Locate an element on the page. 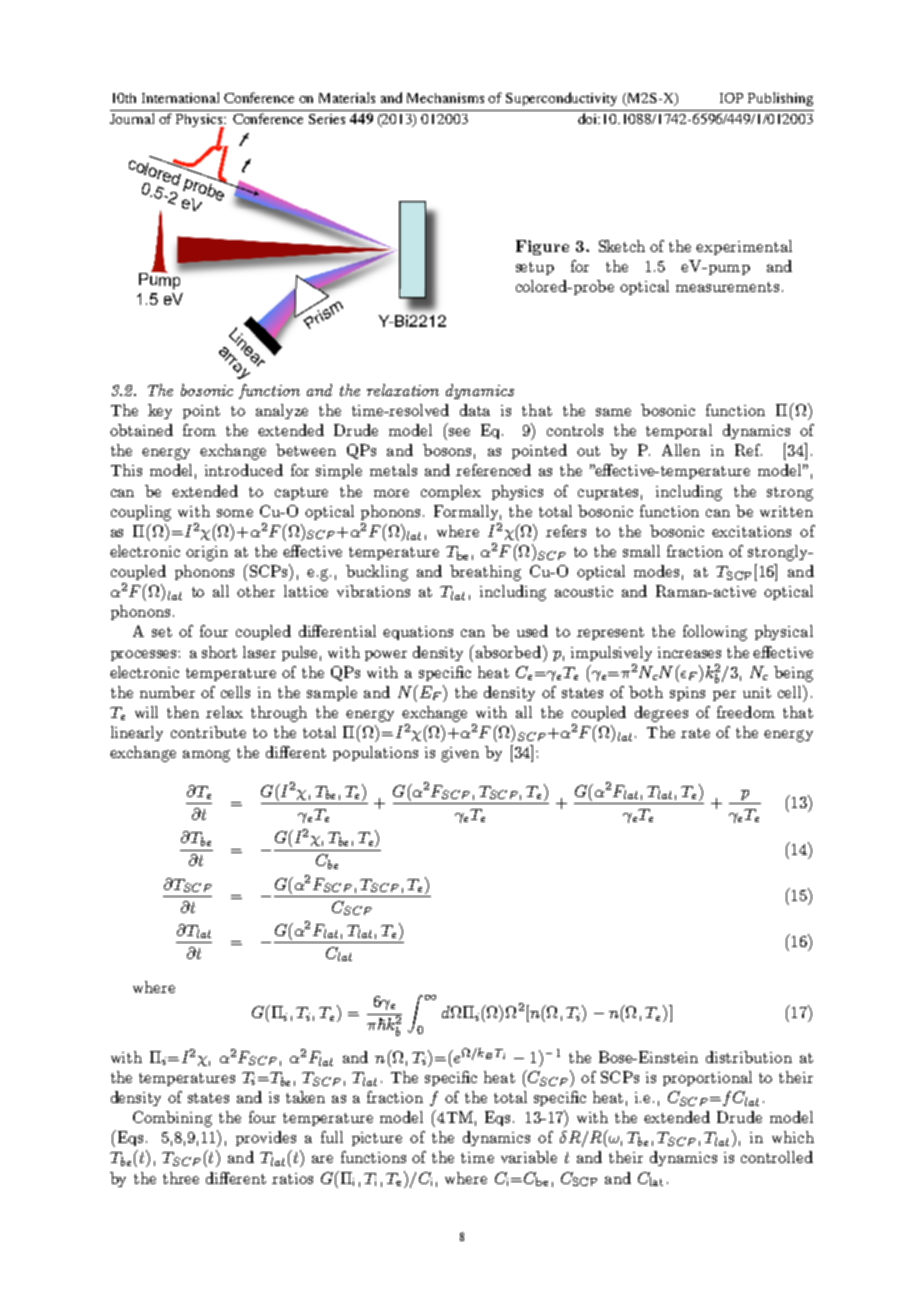 This document has width=924, height=1308. excitations is located at coordinates (751, 531).
